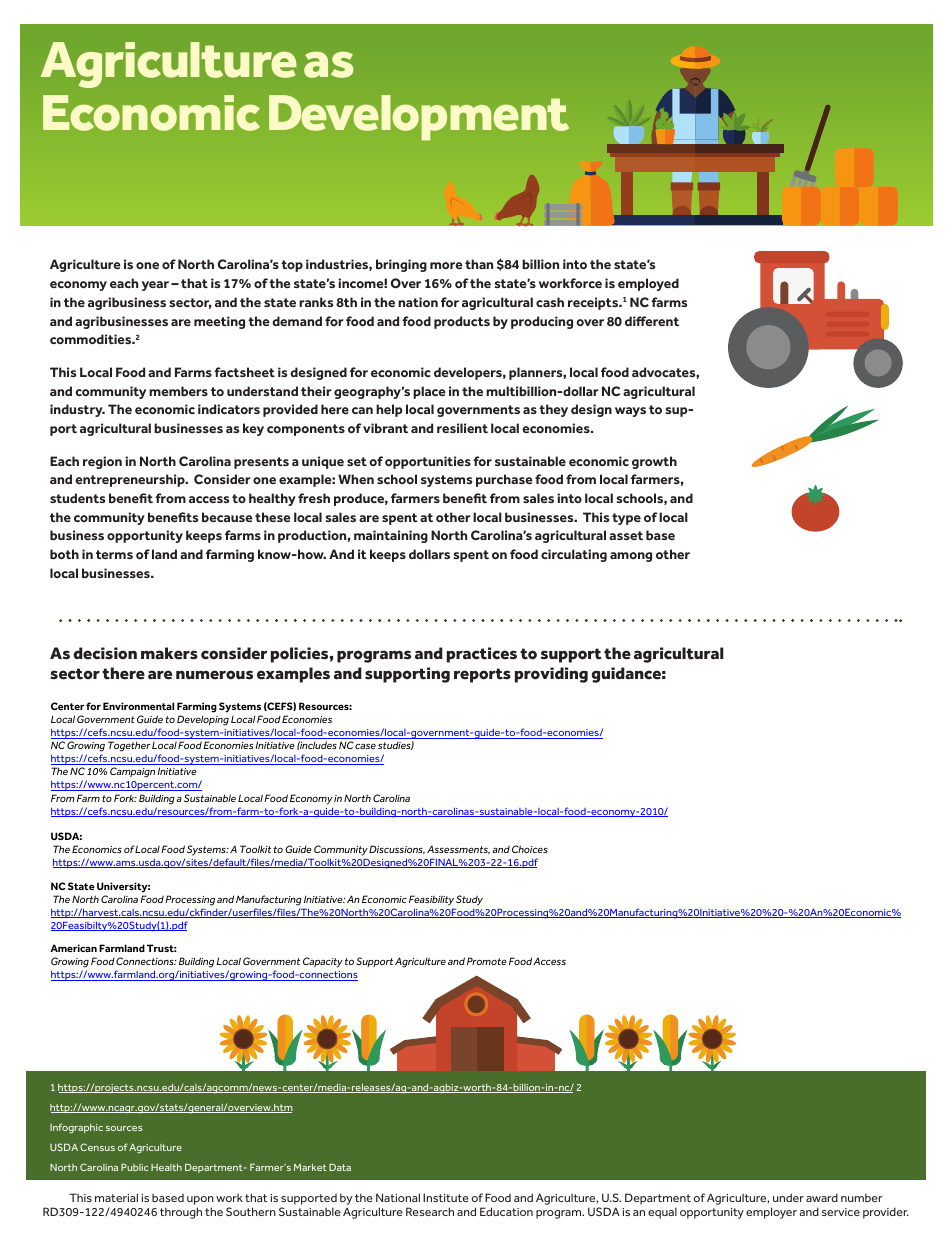 The height and width of the screenshot is (1233, 952). What do you see at coordinates (157, 286) in the screenshot?
I see `year` at bounding box center [157, 286].
